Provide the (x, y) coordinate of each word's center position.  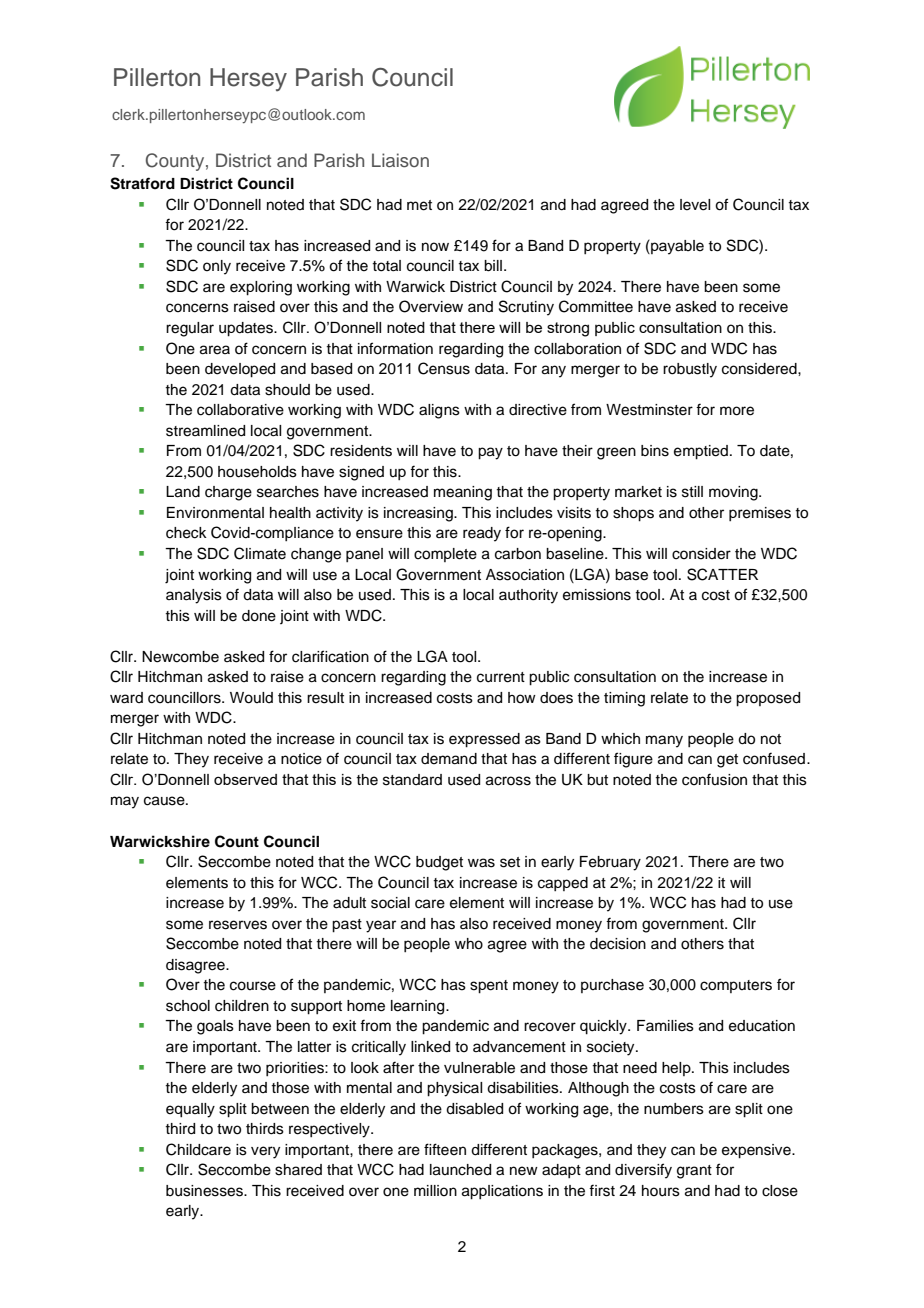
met (419, 205)
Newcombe (180, 657)
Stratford (142, 183)
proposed (768, 699)
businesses (205, 1191)
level (695, 205)
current (501, 677)
